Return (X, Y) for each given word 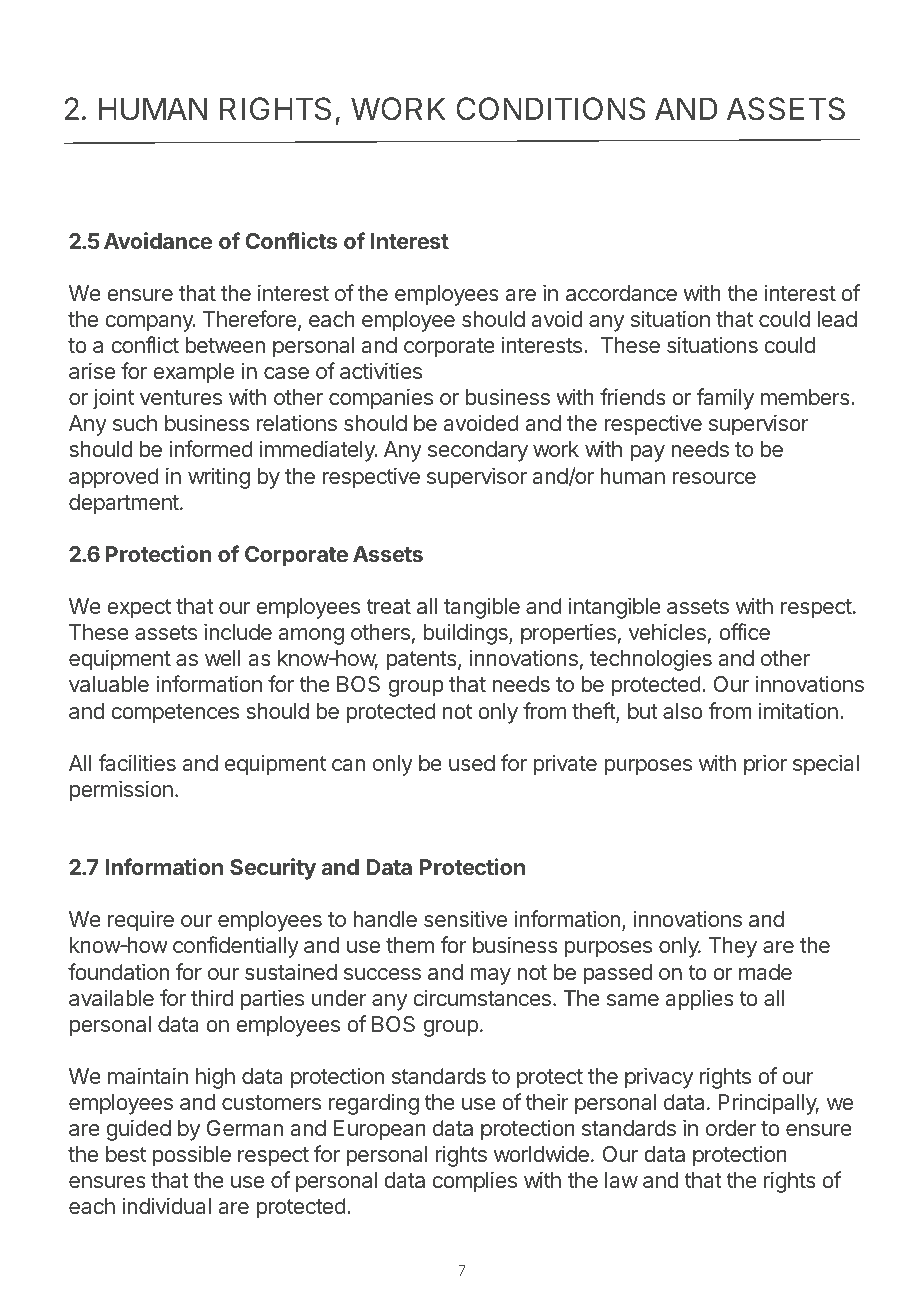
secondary (478, 451)
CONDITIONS (550, 109)
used (472, 763)
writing (219, 478)
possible (192, 1156)
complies (474, 1182)
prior (765, 765)
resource (714, 478)
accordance (621, 293)
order (731, 1128)
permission (121, 791)
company (150, 323)
